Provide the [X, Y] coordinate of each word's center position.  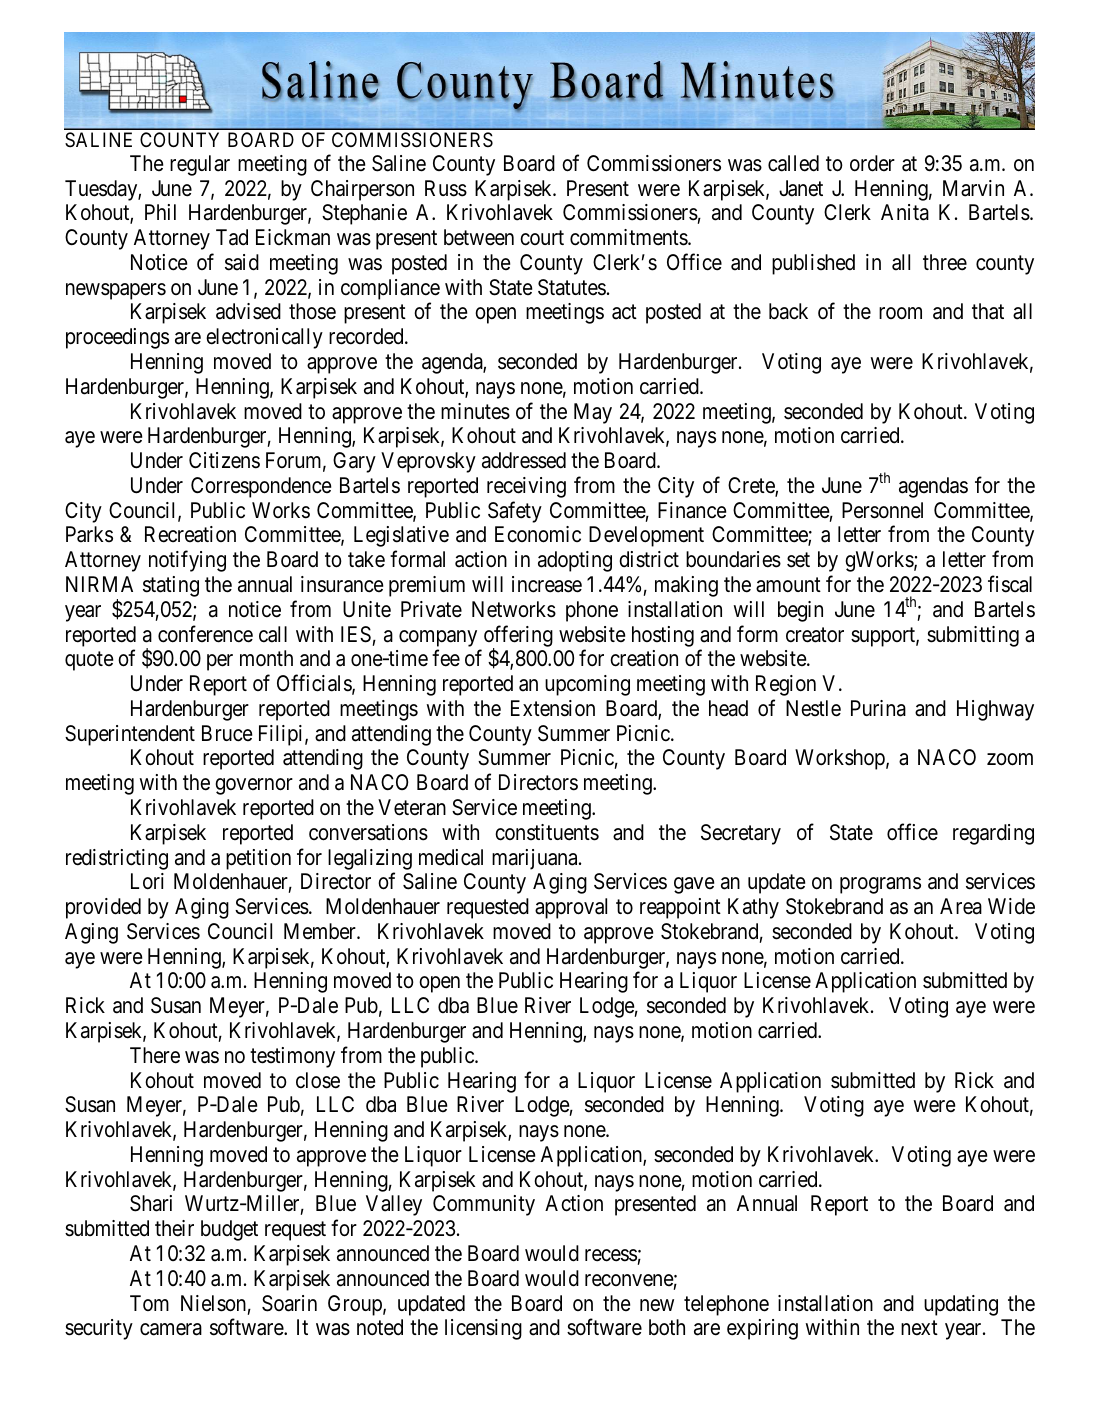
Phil [160, 212]
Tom [149, 1303]
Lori [147, 881]
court [542, 238]
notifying [187, 561]
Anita [905, 212]
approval [571, 908]
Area [961, 906]
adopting [575, 561]
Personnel [882, 510]
